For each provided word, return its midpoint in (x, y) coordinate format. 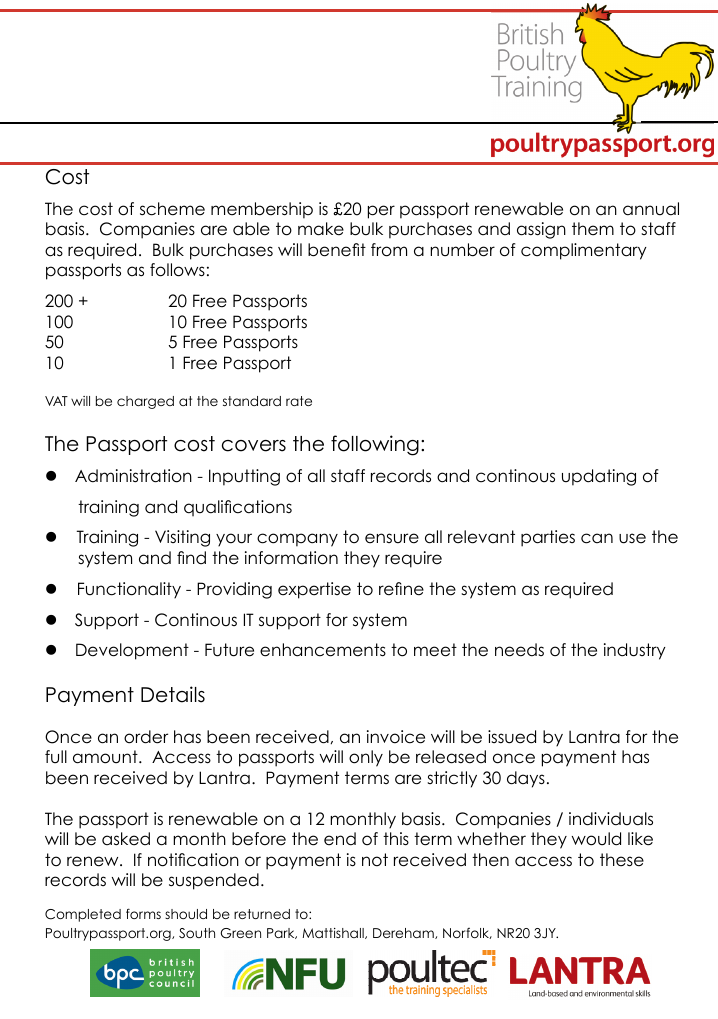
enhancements (323, 650)
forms (143, 913)
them (593, 229)
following (375, 445)
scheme (172, 209)
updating (599, 477)
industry (635, 651)
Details (173, 694)
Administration (133, 476)
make (321, 229)
